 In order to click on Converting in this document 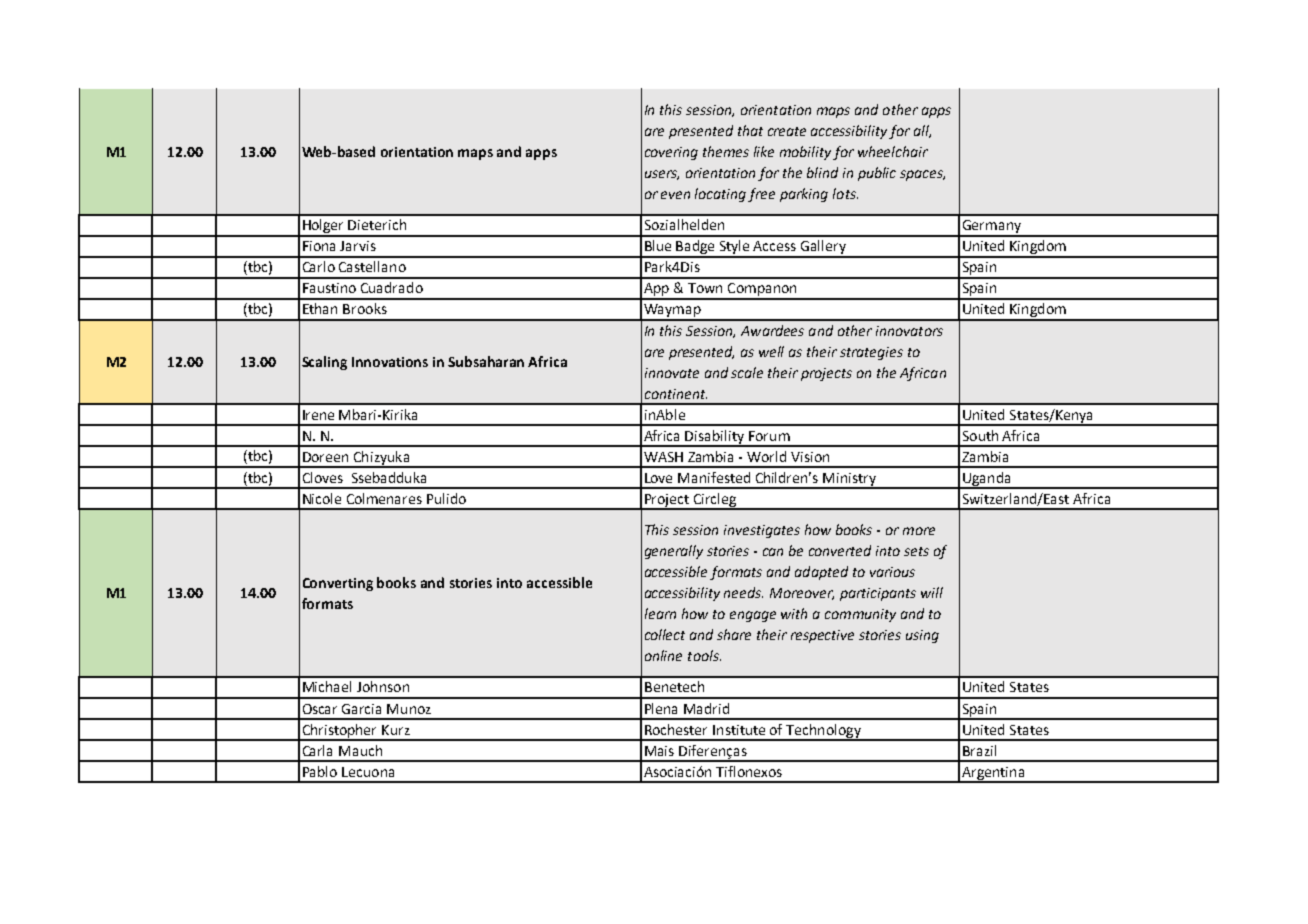, I will do `click(338, 584)`.
